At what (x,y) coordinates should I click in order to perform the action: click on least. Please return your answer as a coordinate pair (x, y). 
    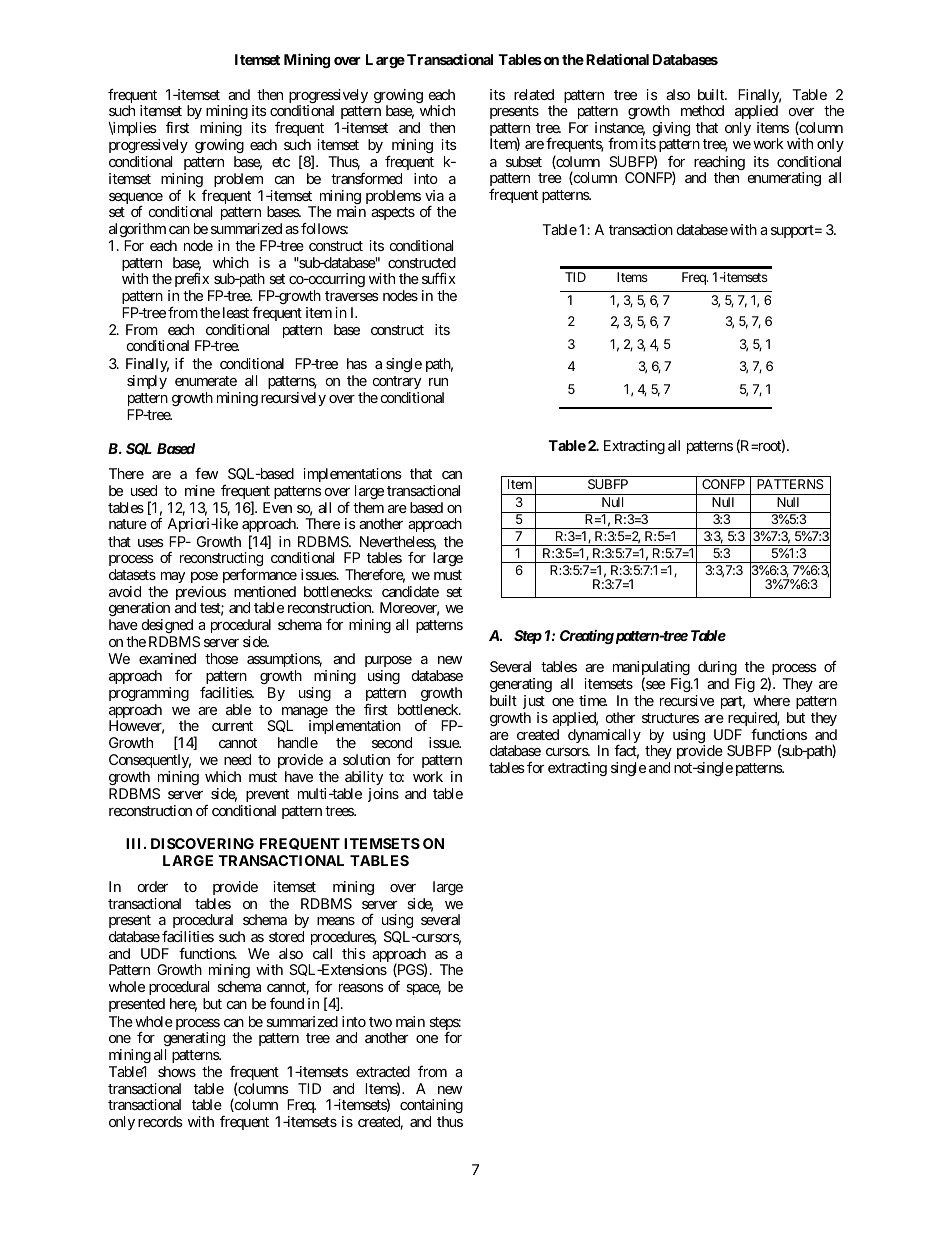
    Looking at the image, I should click on (236, 312).
